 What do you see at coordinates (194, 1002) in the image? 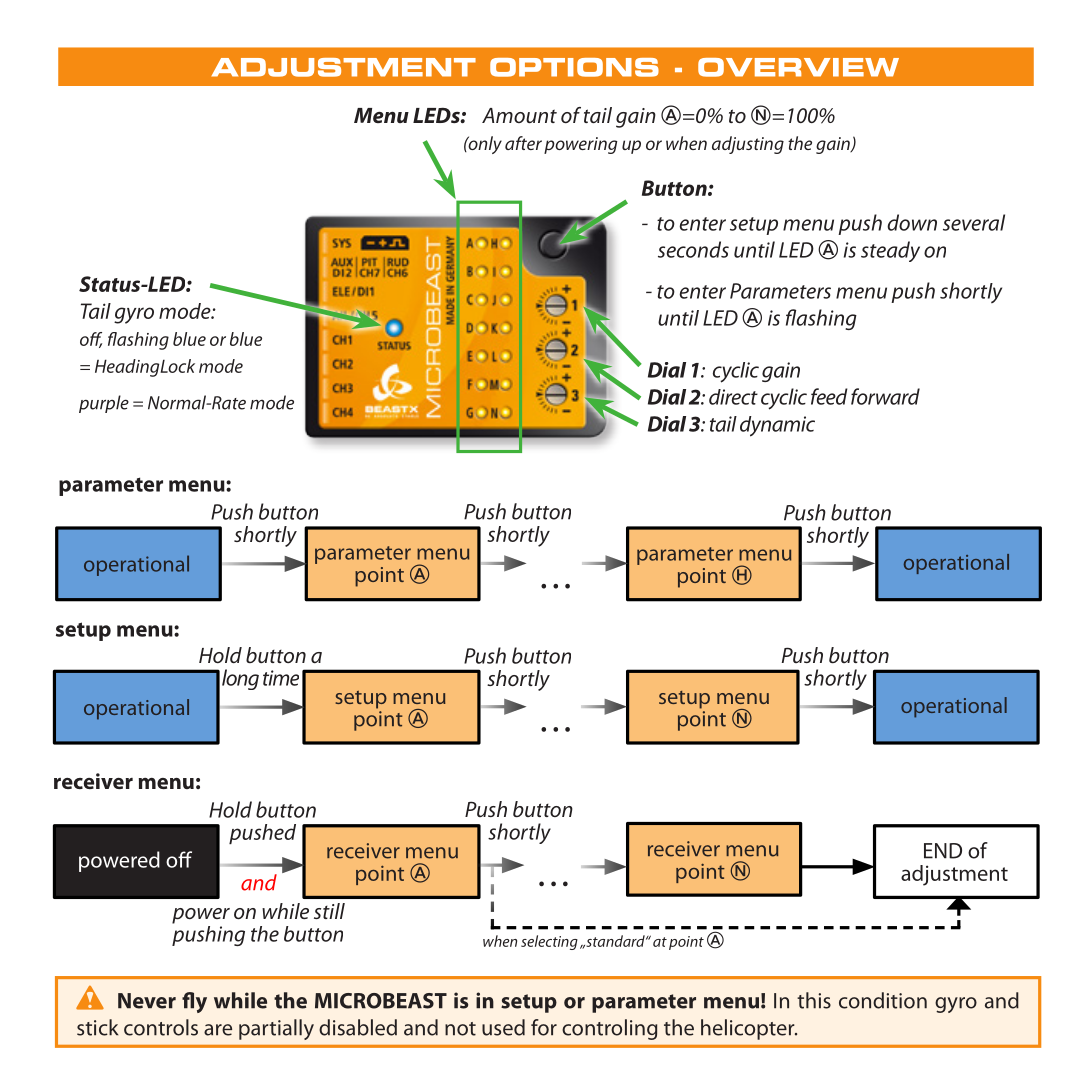
I see `fly` at bounding box center [194, 1002].
